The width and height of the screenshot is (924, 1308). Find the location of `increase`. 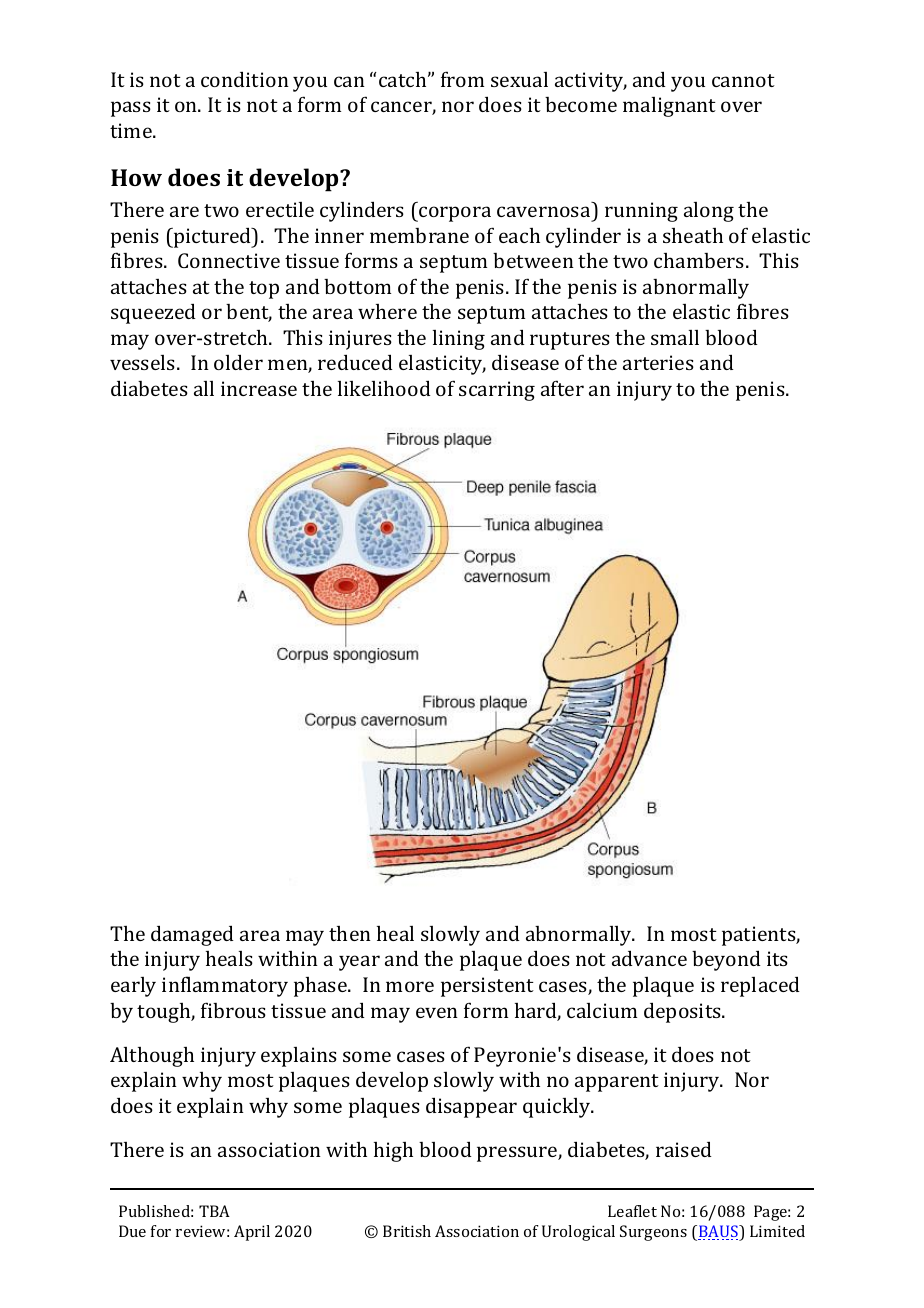

increase is located at coordinates (259, 388).
